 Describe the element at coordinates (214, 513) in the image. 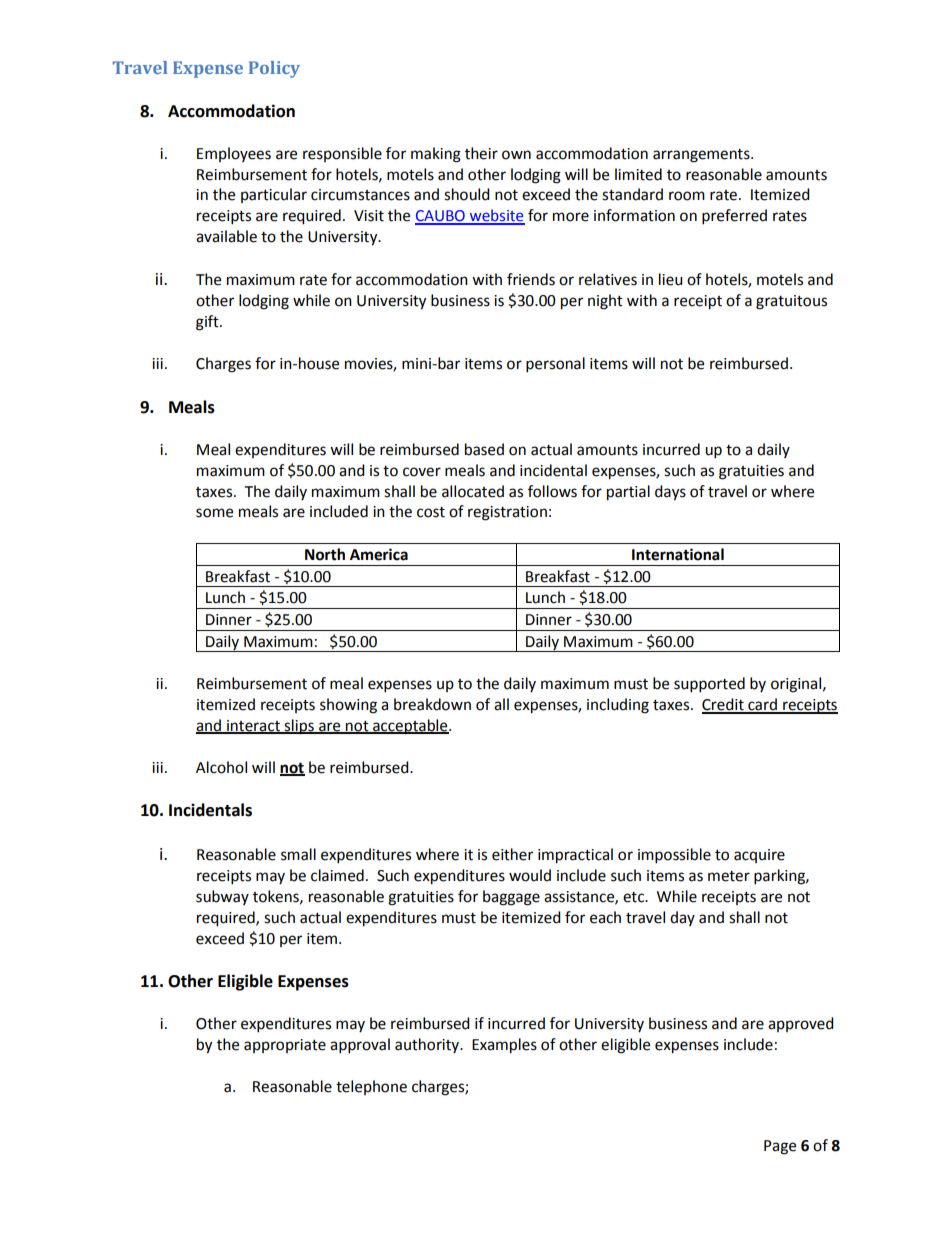

I see `some` at that location.
